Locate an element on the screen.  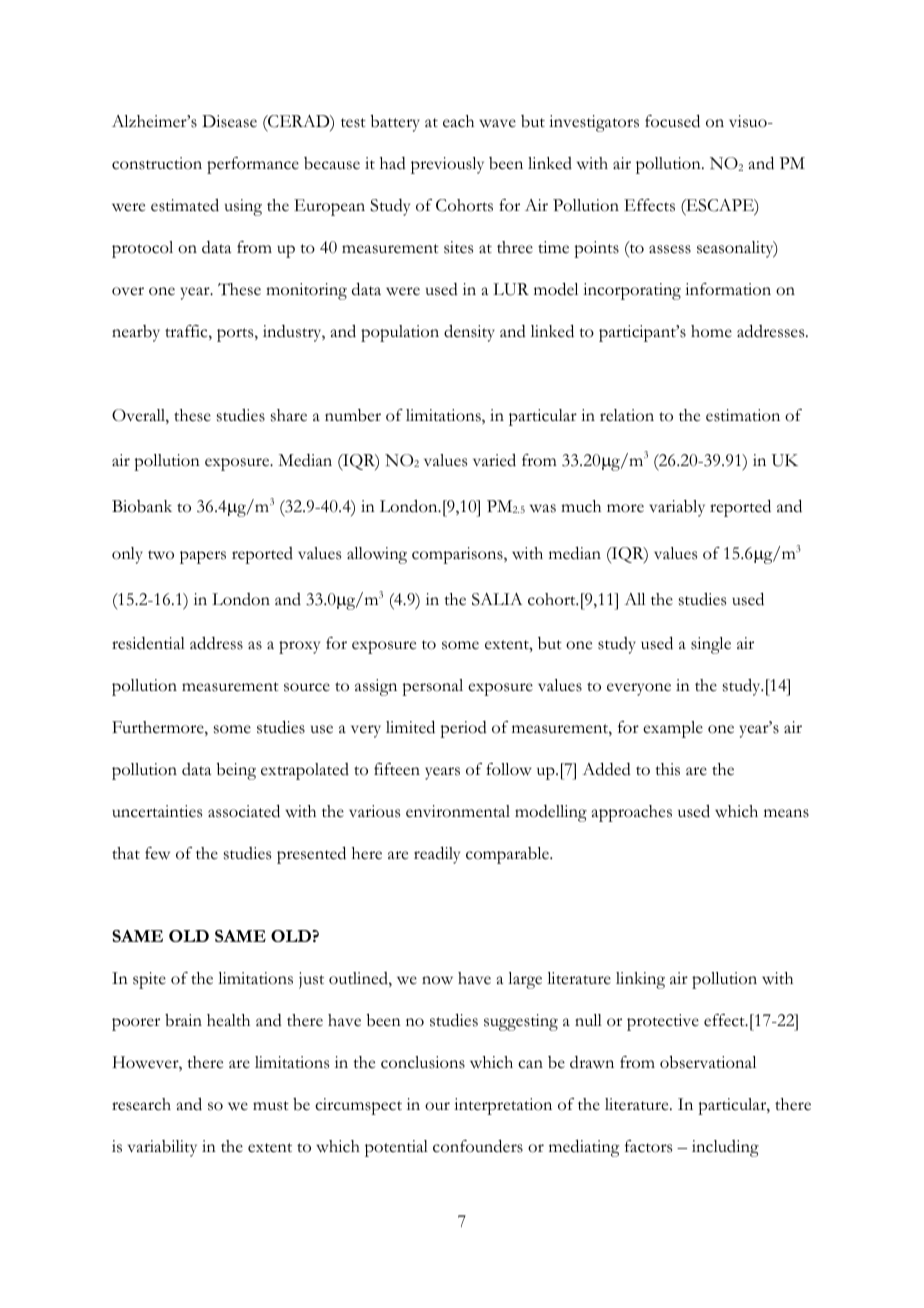
investigators is located at coordinates (594, 123).
